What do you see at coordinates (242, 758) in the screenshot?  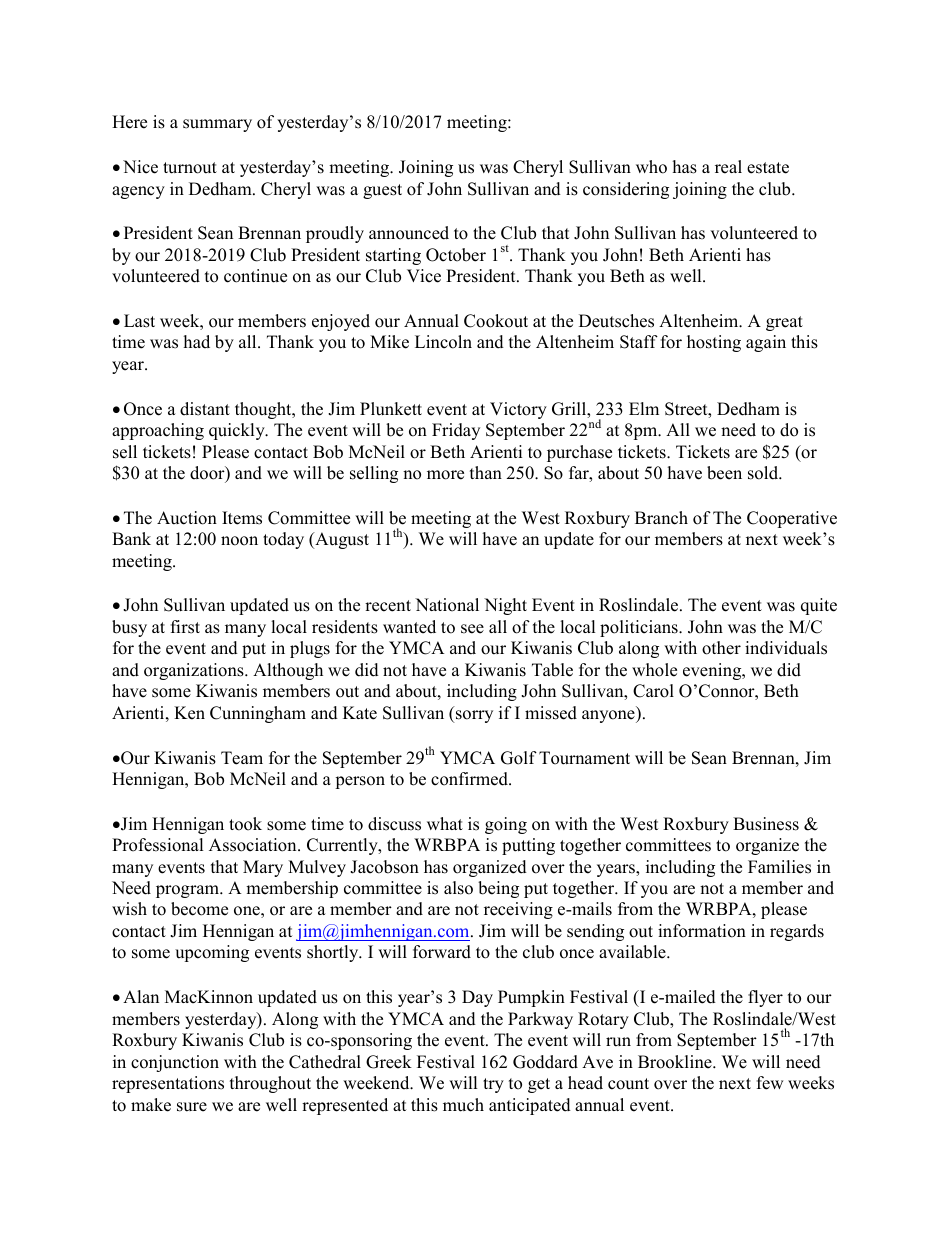 I see `Team` at bounding box center [242, 758].
